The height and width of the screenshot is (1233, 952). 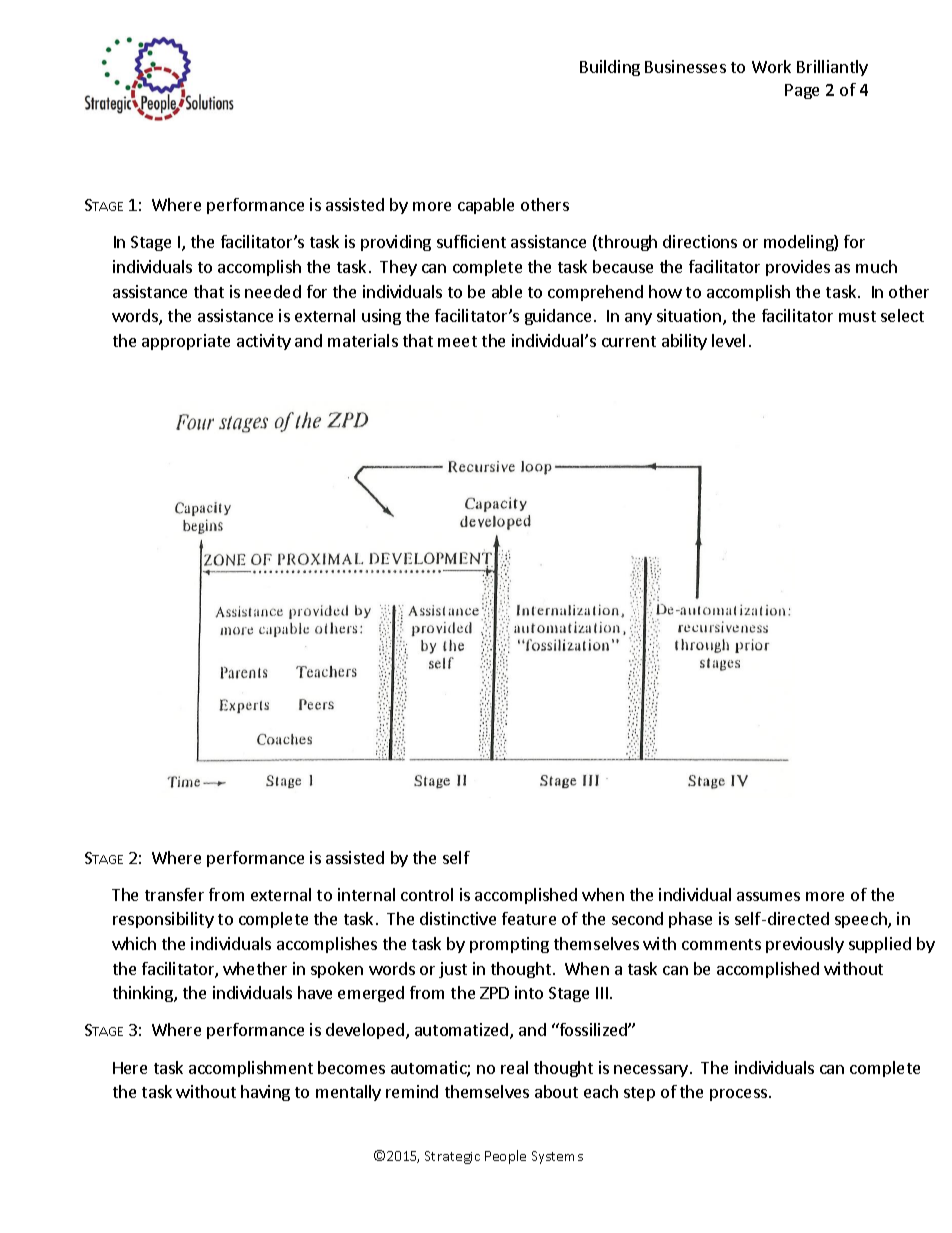 I want to click on control, so click(x=427, y=894).
